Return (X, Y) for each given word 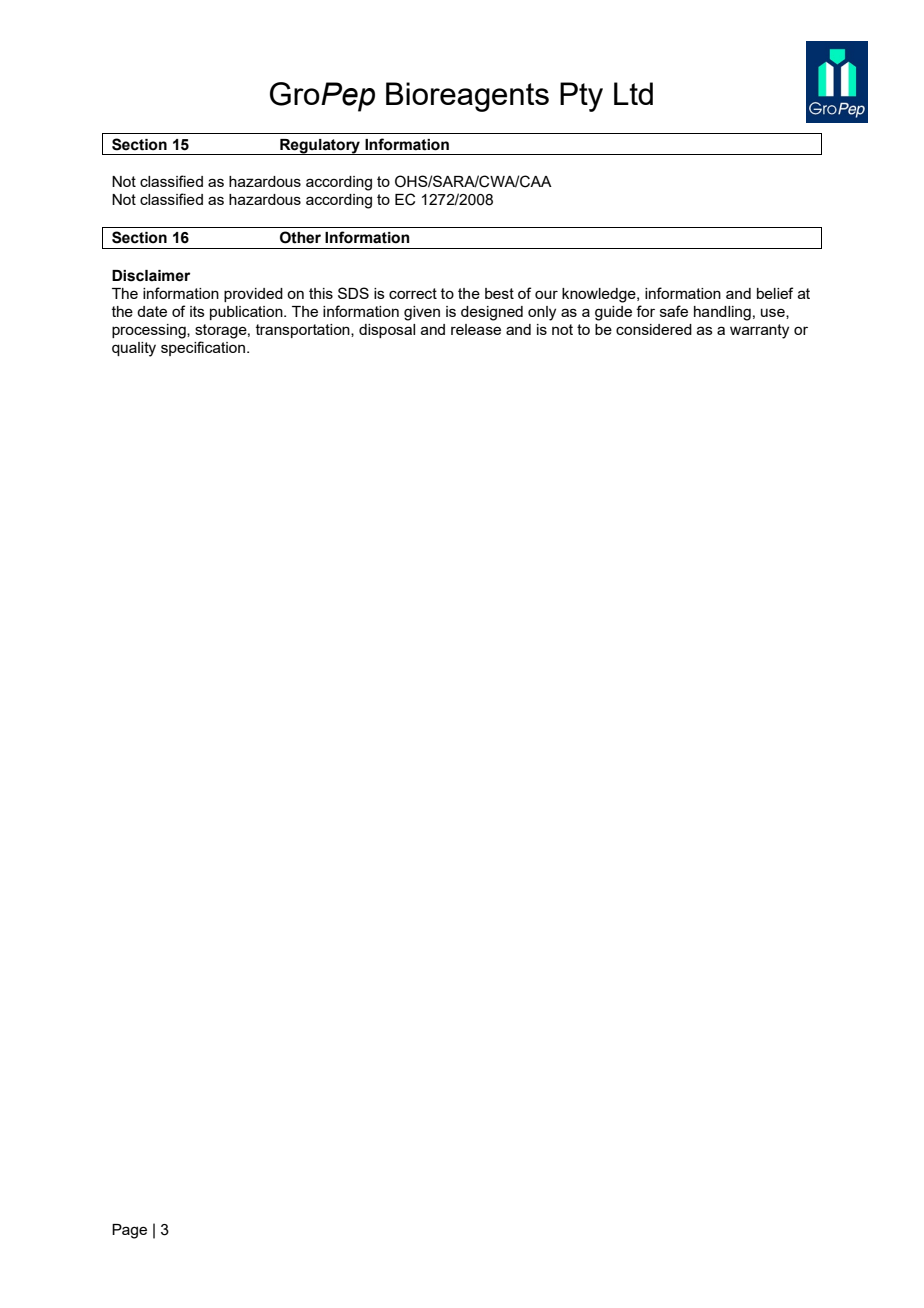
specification (204, 348)
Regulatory (320, 147)
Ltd (633, 93)
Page (129, 1231)
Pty (581, 97)
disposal (387, 331)
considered (654, 329)
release (476, 329)
